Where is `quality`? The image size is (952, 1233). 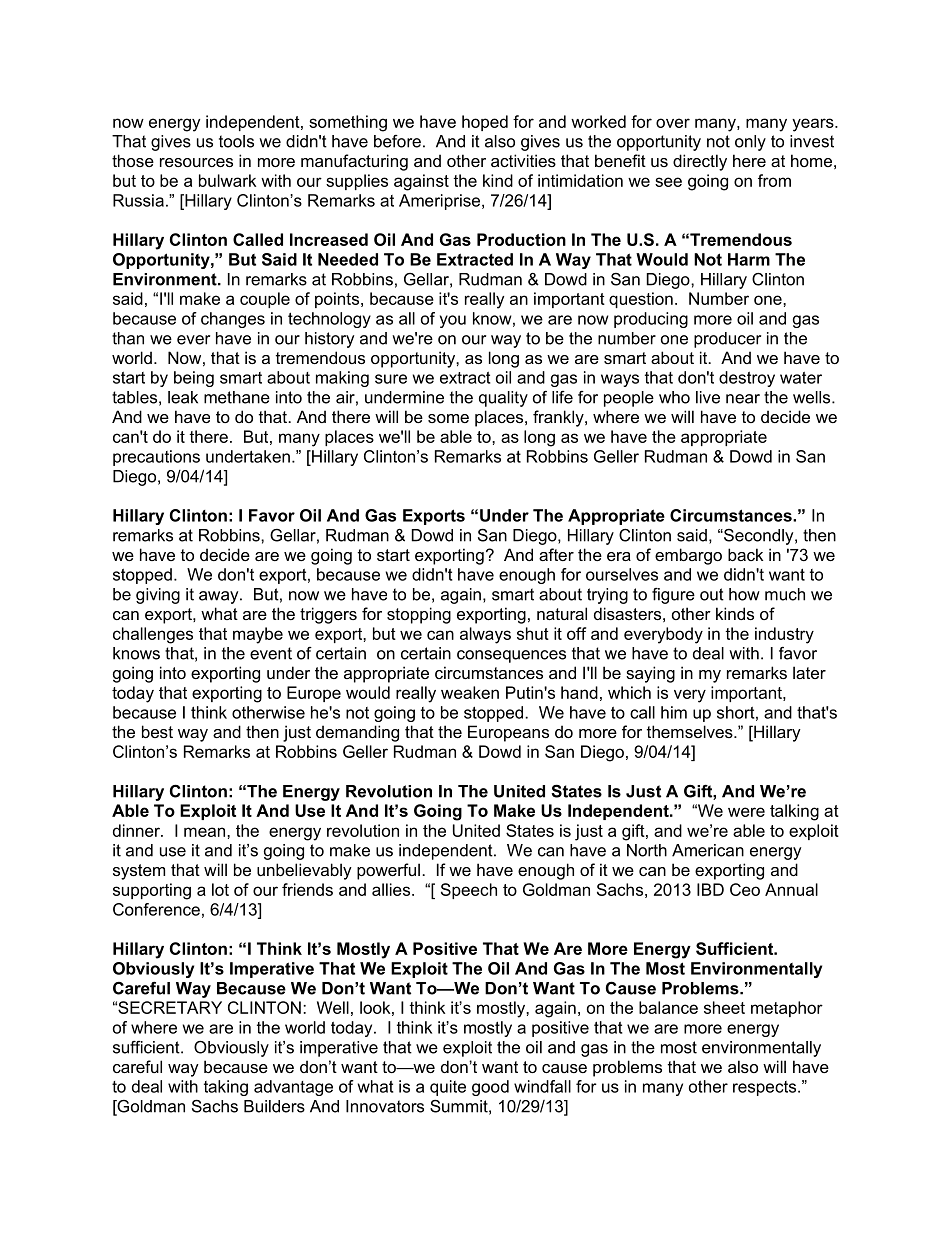
quality is located at coordinates (503, 399).
